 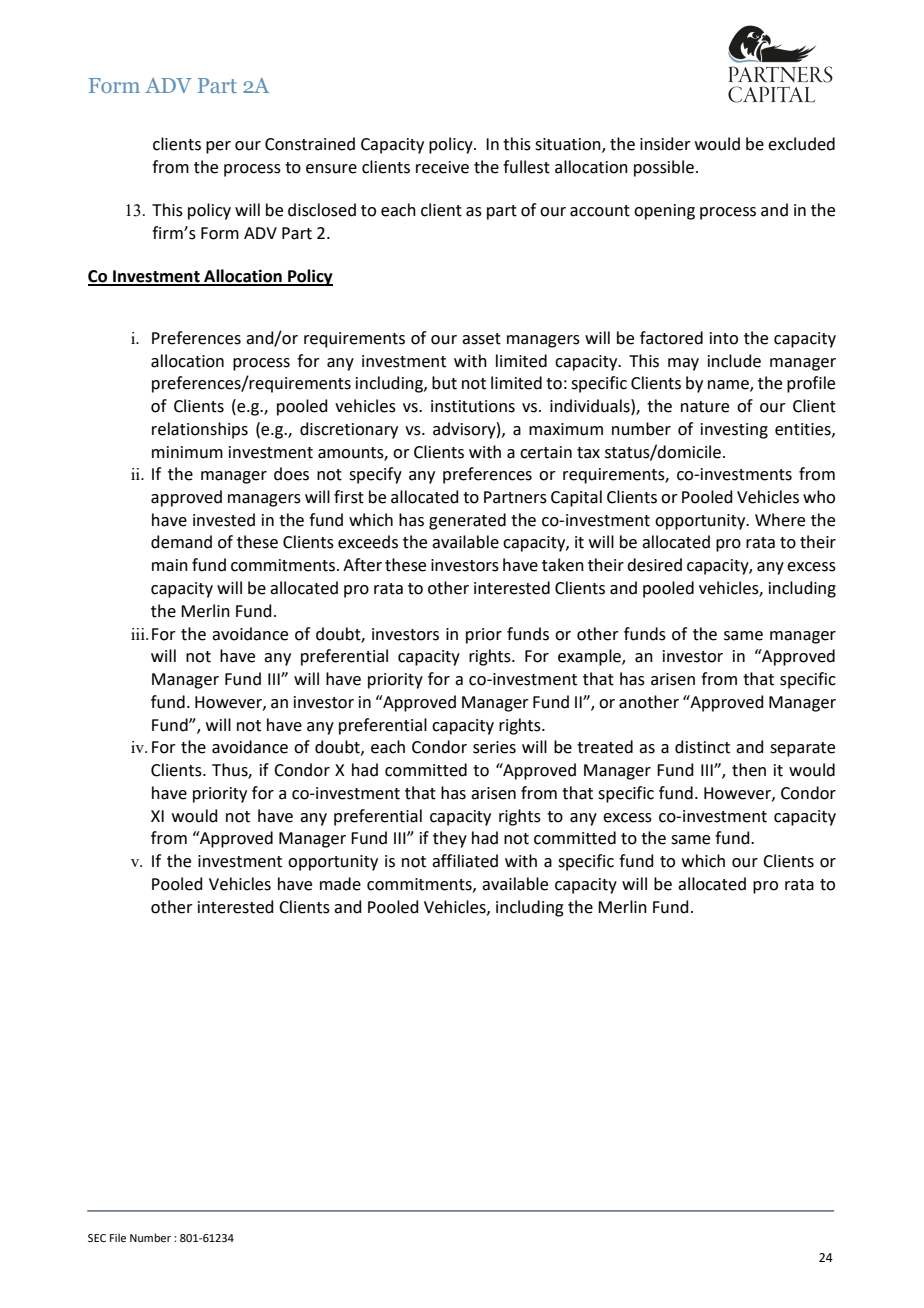 What do you see at coordinates (729, 386) in the image?
I see `name` at bounding box center [729, 386].
